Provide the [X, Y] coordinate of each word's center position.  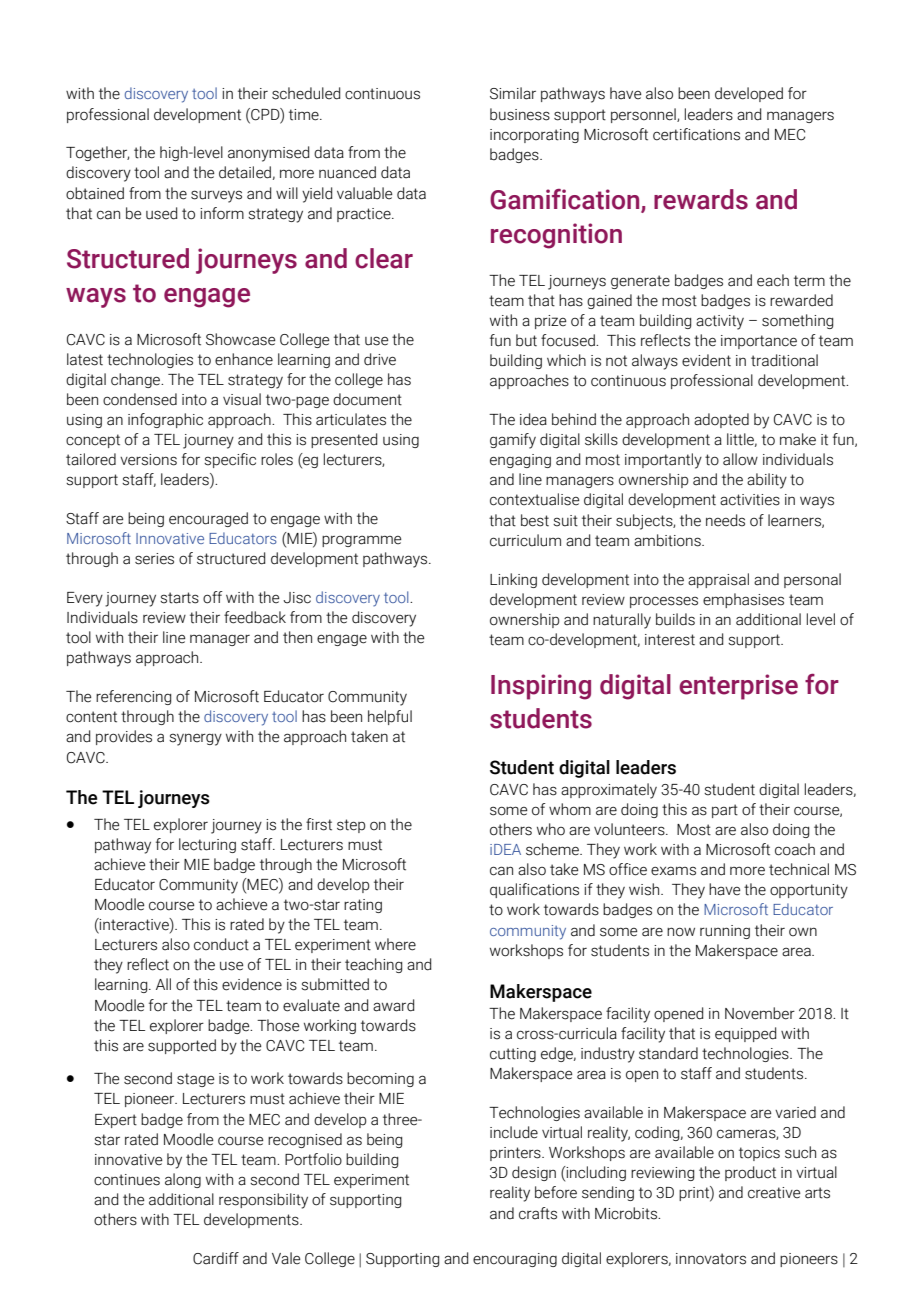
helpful [390, 717]
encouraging [515, 1260]
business [520, 114]
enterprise [738, 687]
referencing [133, 697]
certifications [696, 134]
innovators [711, 1259]
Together [97, 153]
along [183, 1180]
